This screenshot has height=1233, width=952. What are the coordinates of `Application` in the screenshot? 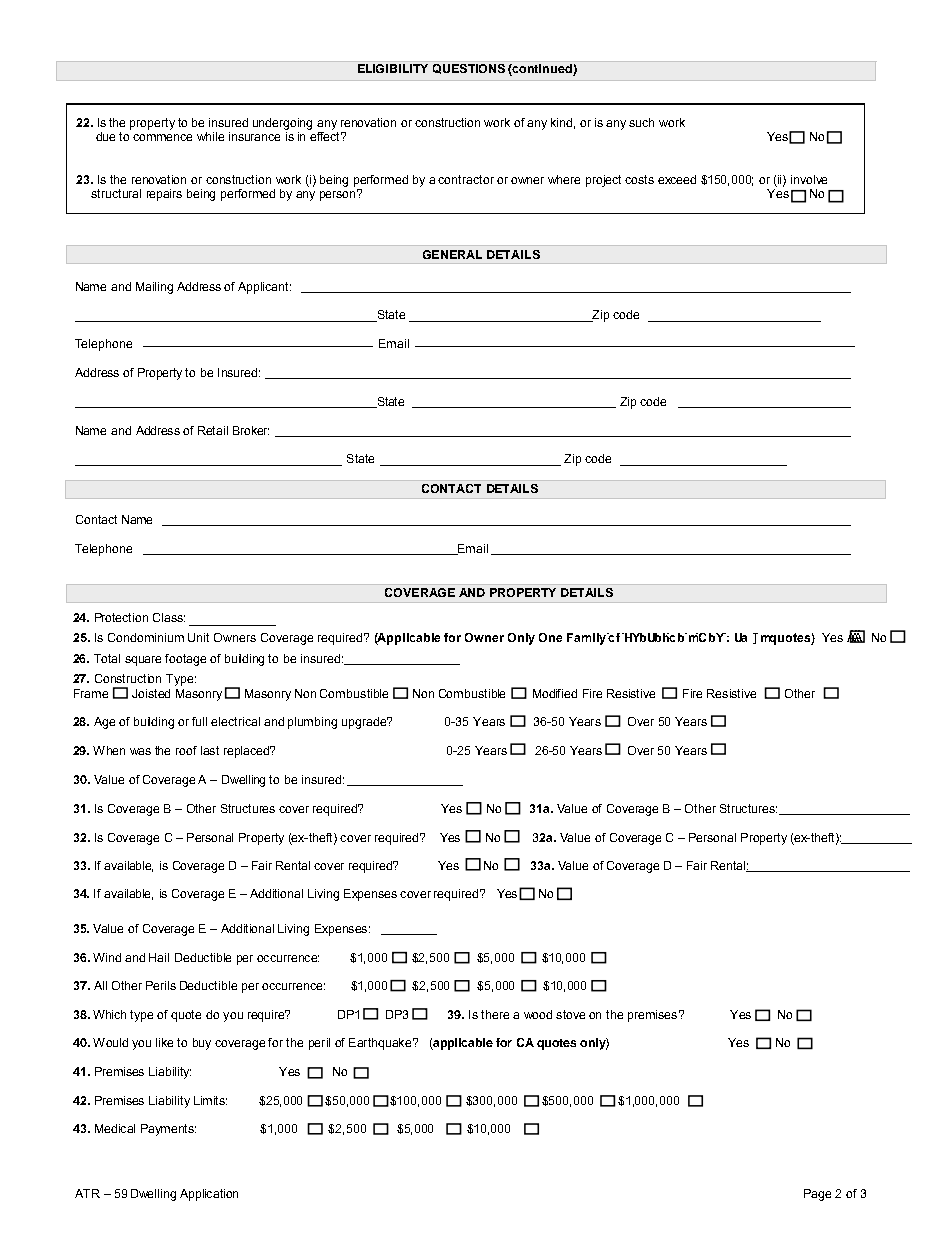 It's located at (209, 1195).
